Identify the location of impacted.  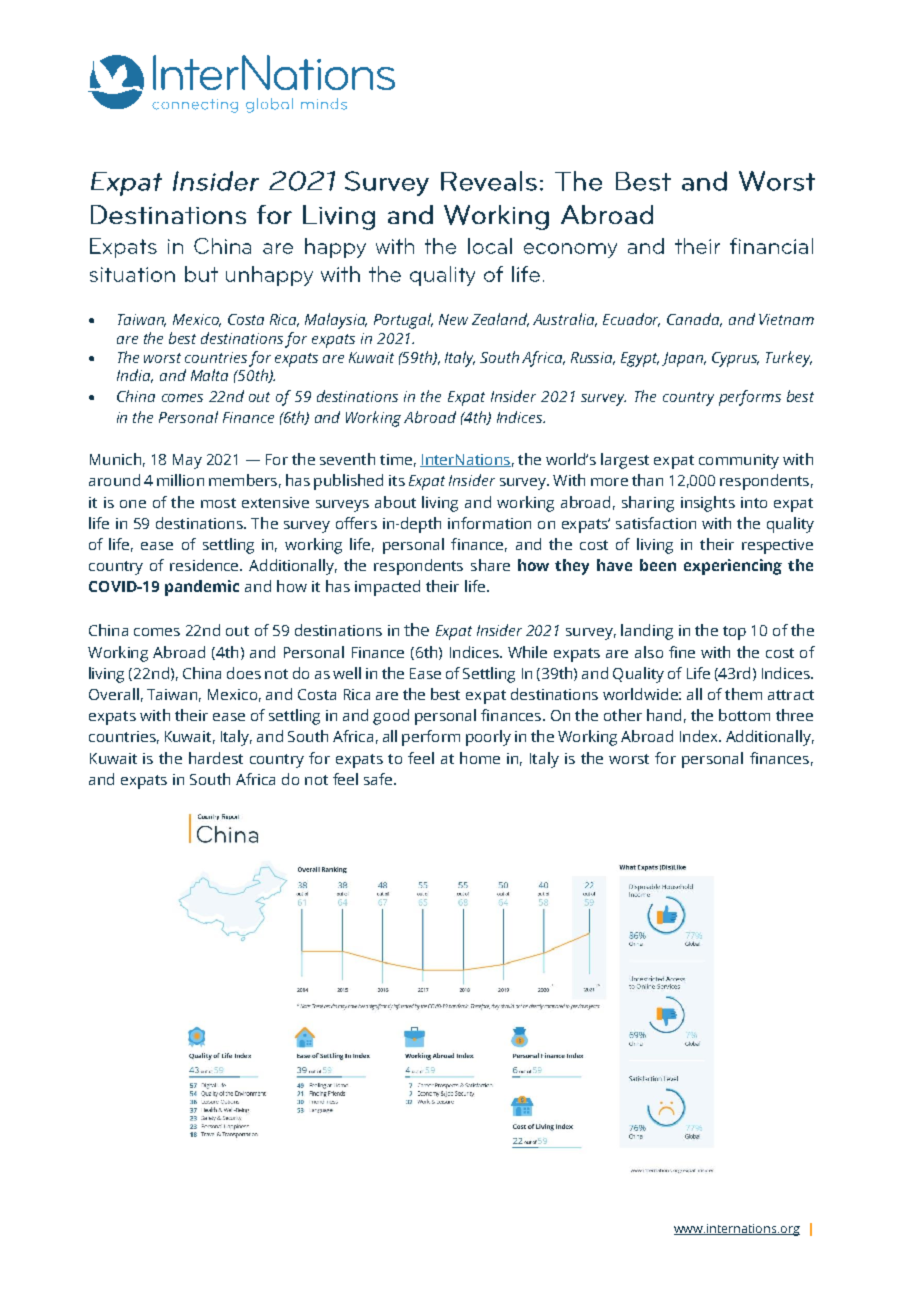
(387, 588).
